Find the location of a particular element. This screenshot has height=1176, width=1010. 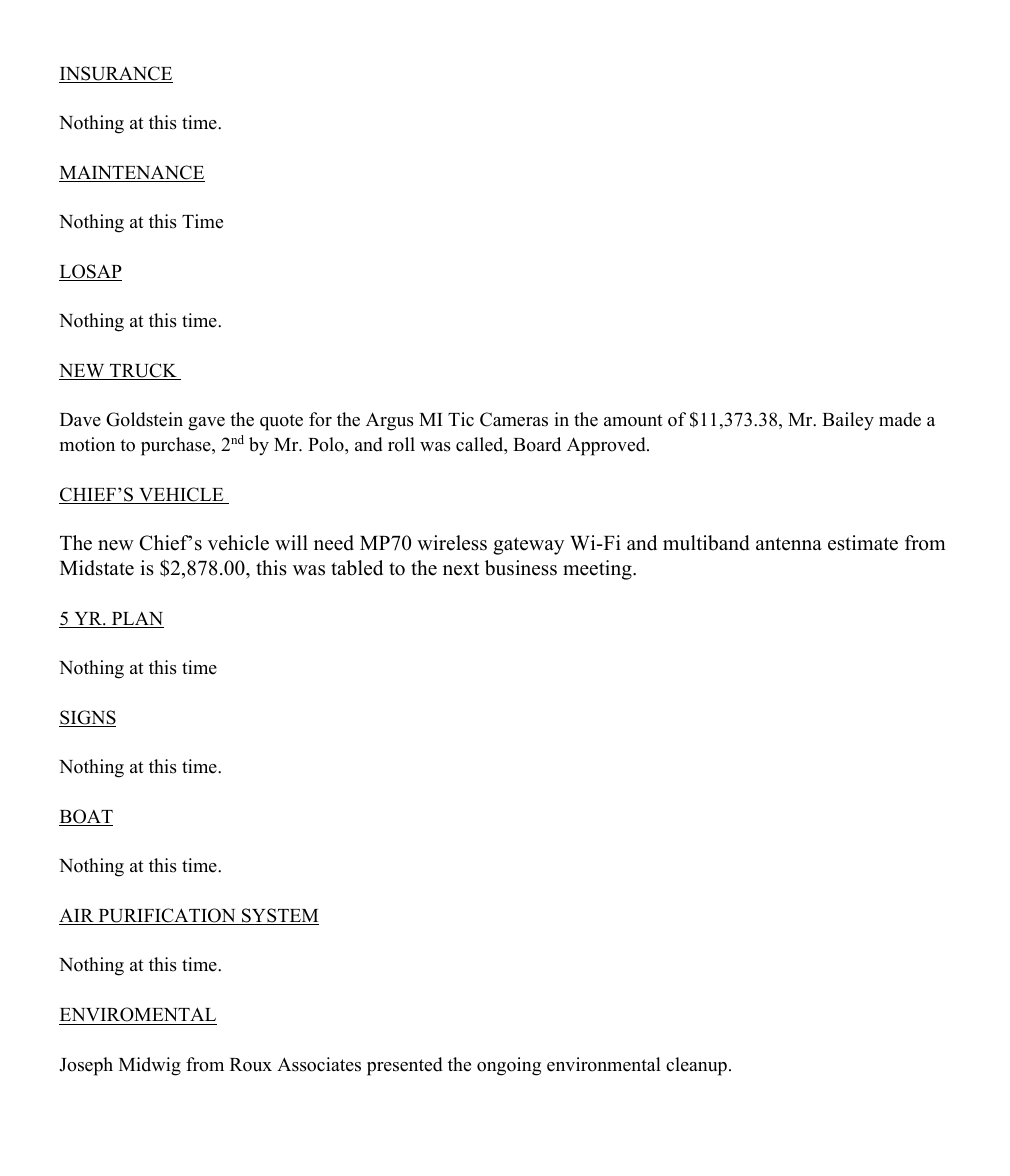

MAINTENANCE is located at coordinates (132, 173).
